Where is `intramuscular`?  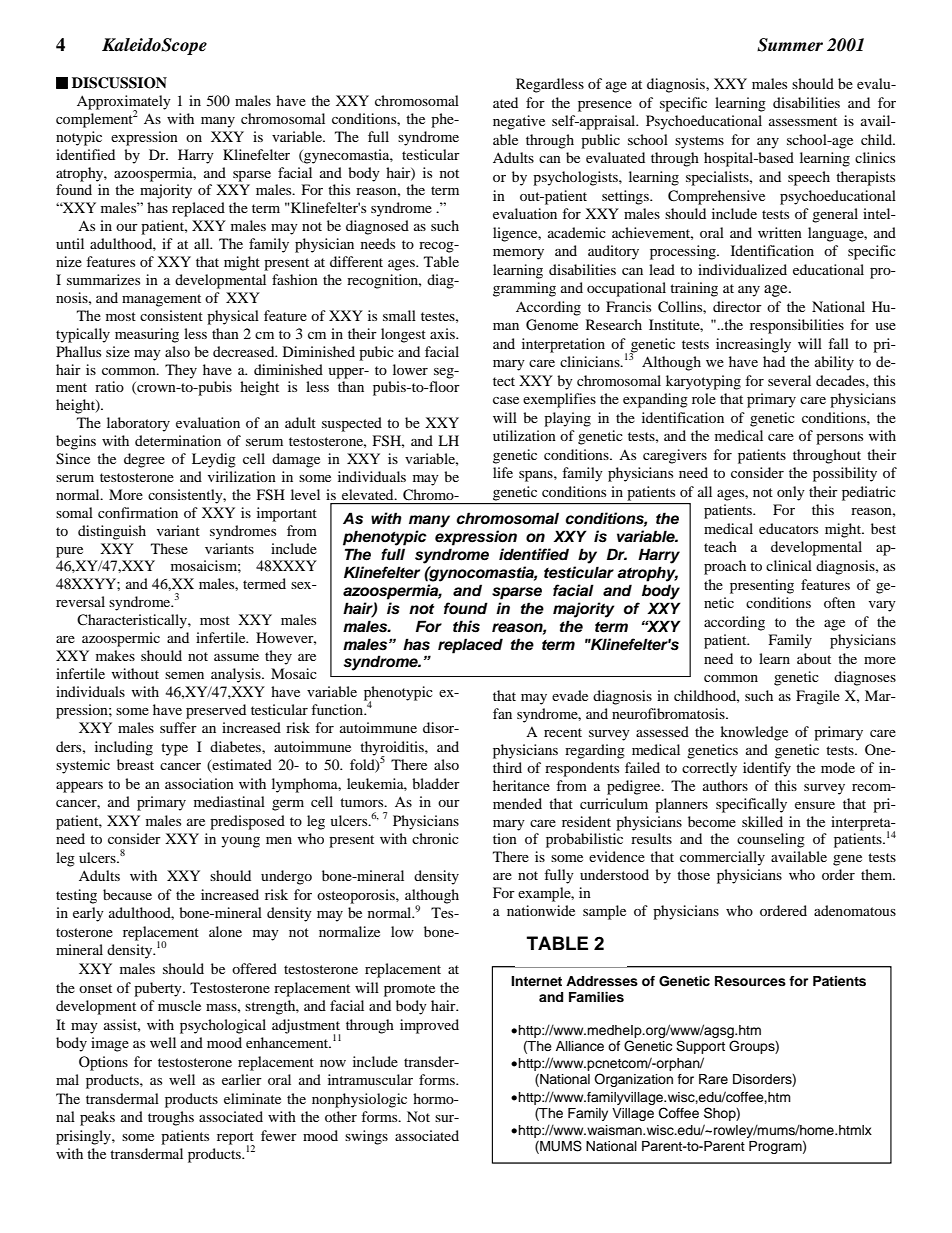
intramuscular is located at coordinates (370, 1079).
